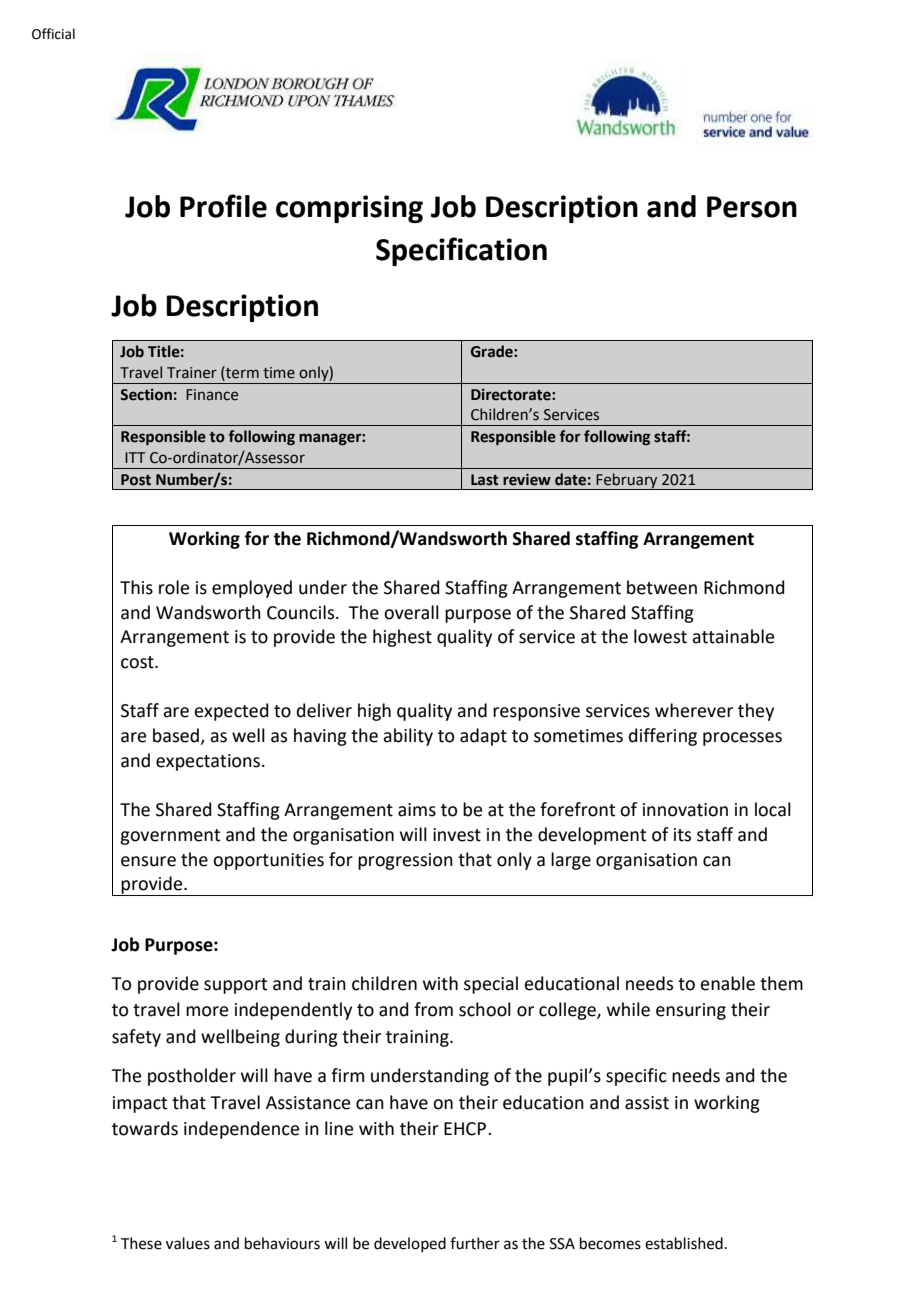  What do you see at coordinates (417, 810) in the page?
I see `aims` at bounding box center [417, 810].
